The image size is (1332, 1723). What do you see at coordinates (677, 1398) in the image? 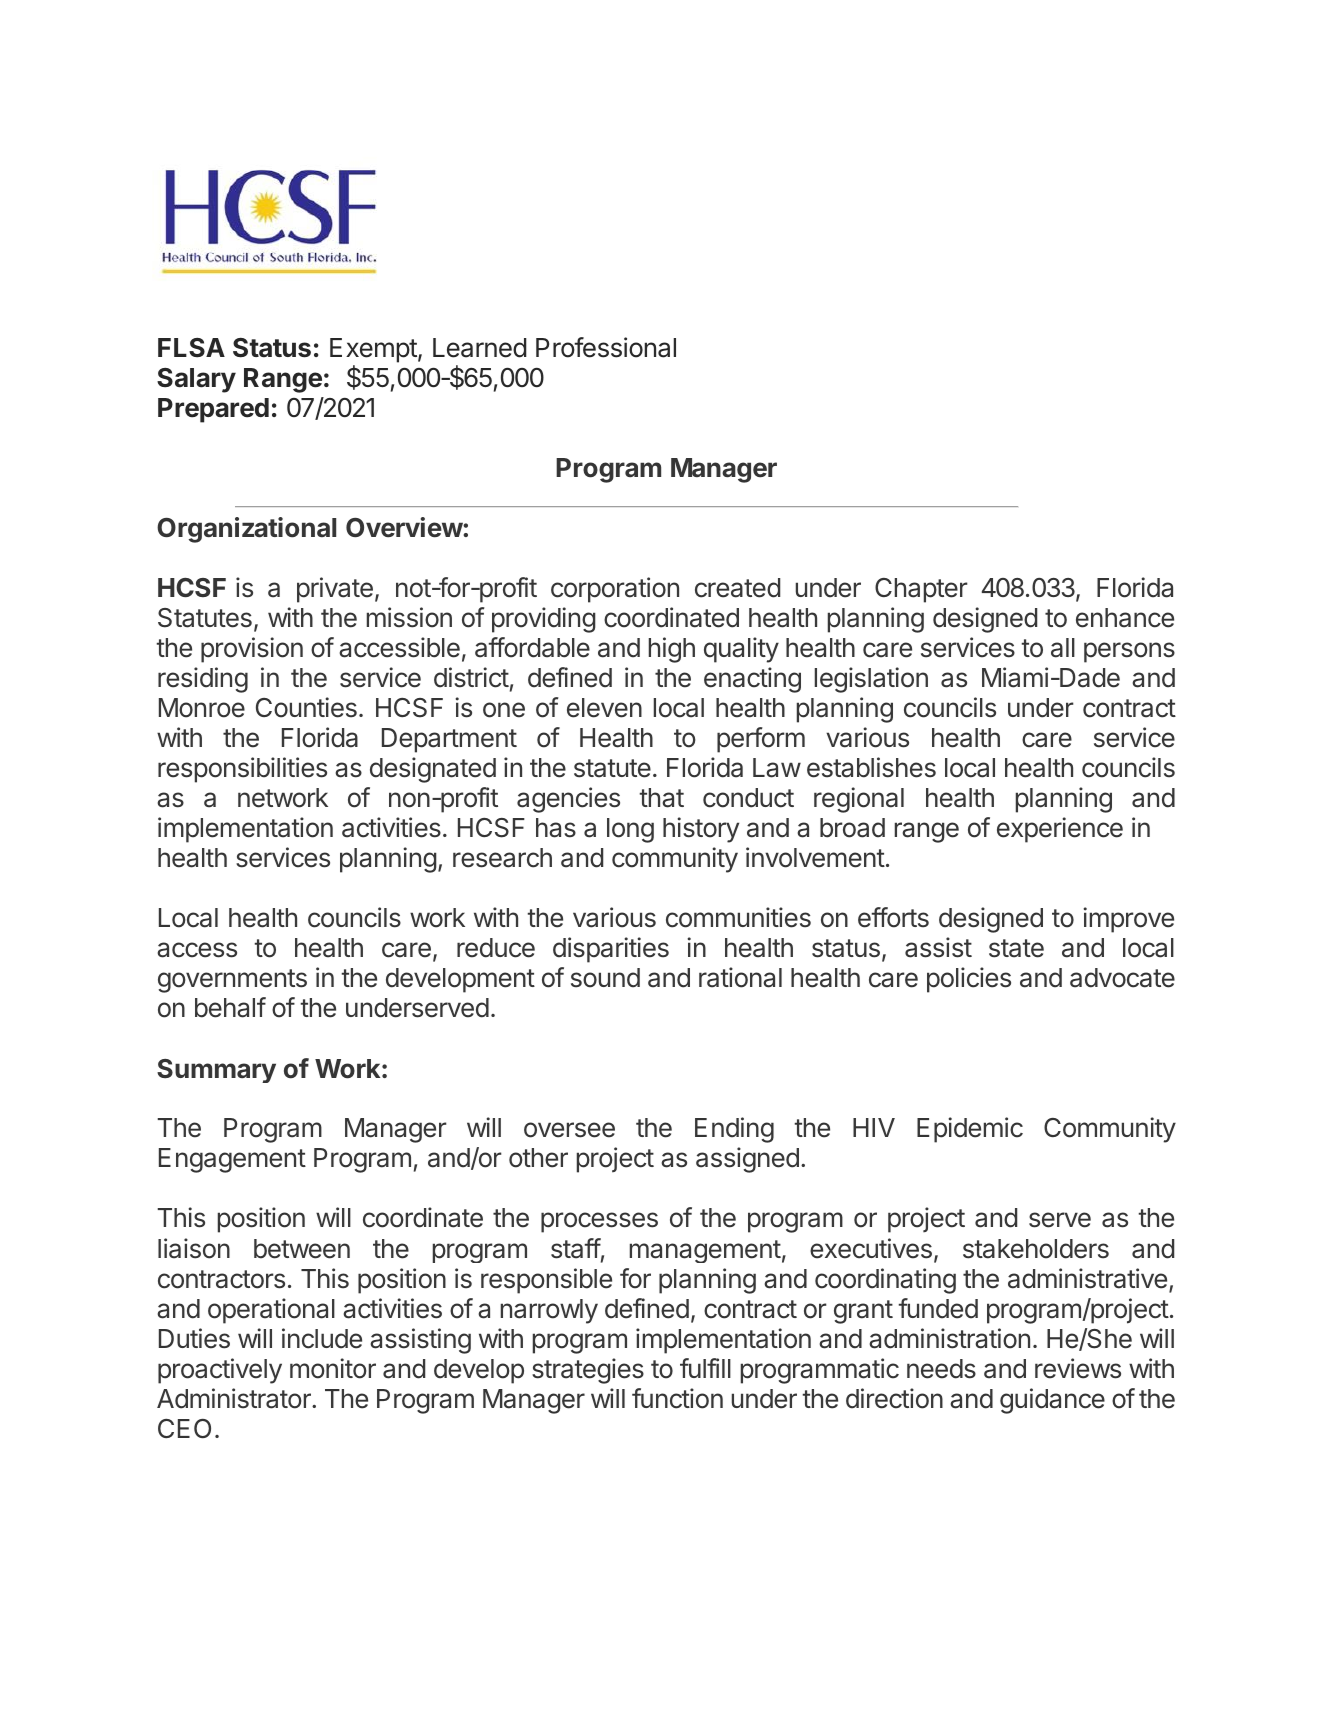
I see `function` at bounding box center [677, 1398].
